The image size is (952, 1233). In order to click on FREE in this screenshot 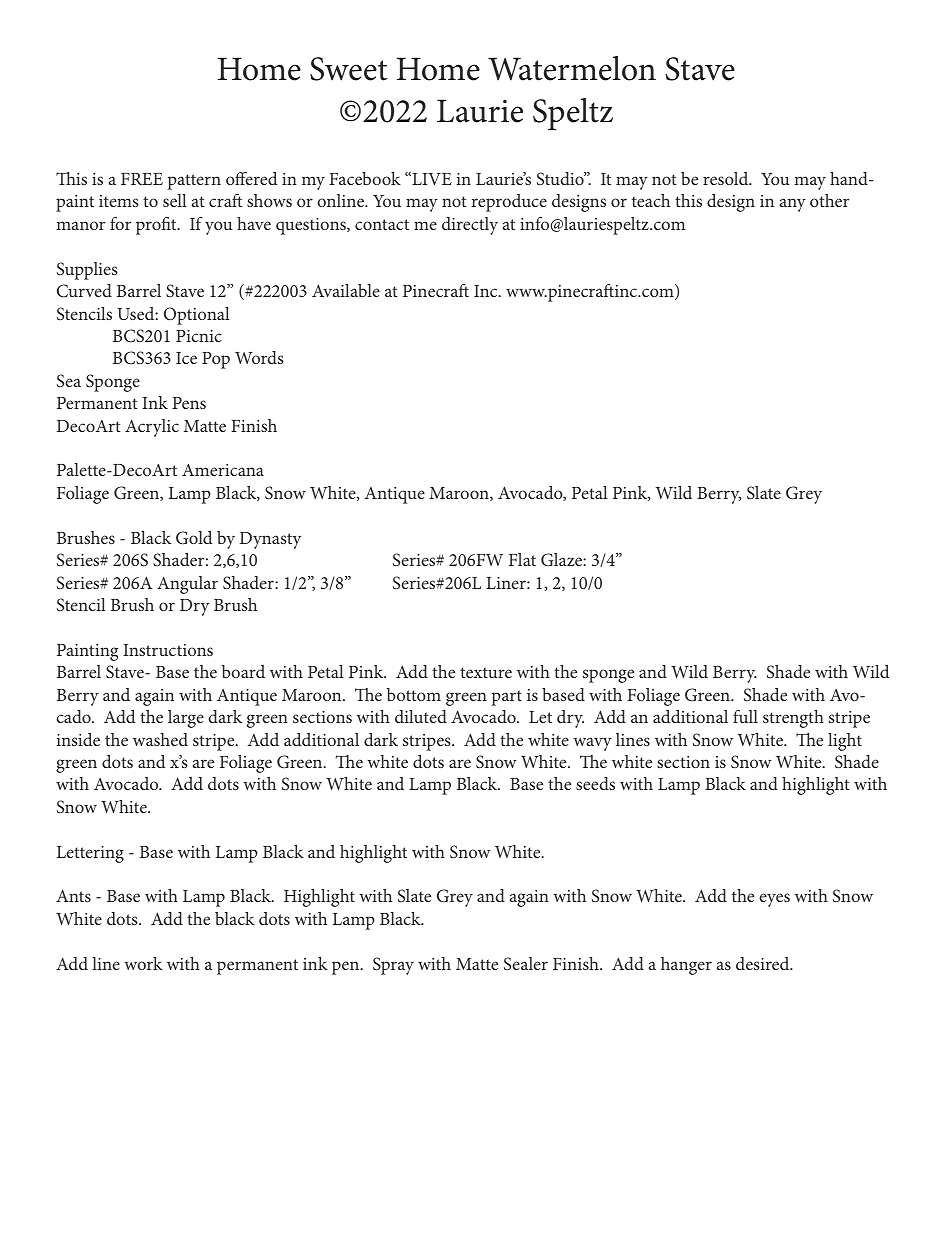, I will do `click(142, 179)`.
